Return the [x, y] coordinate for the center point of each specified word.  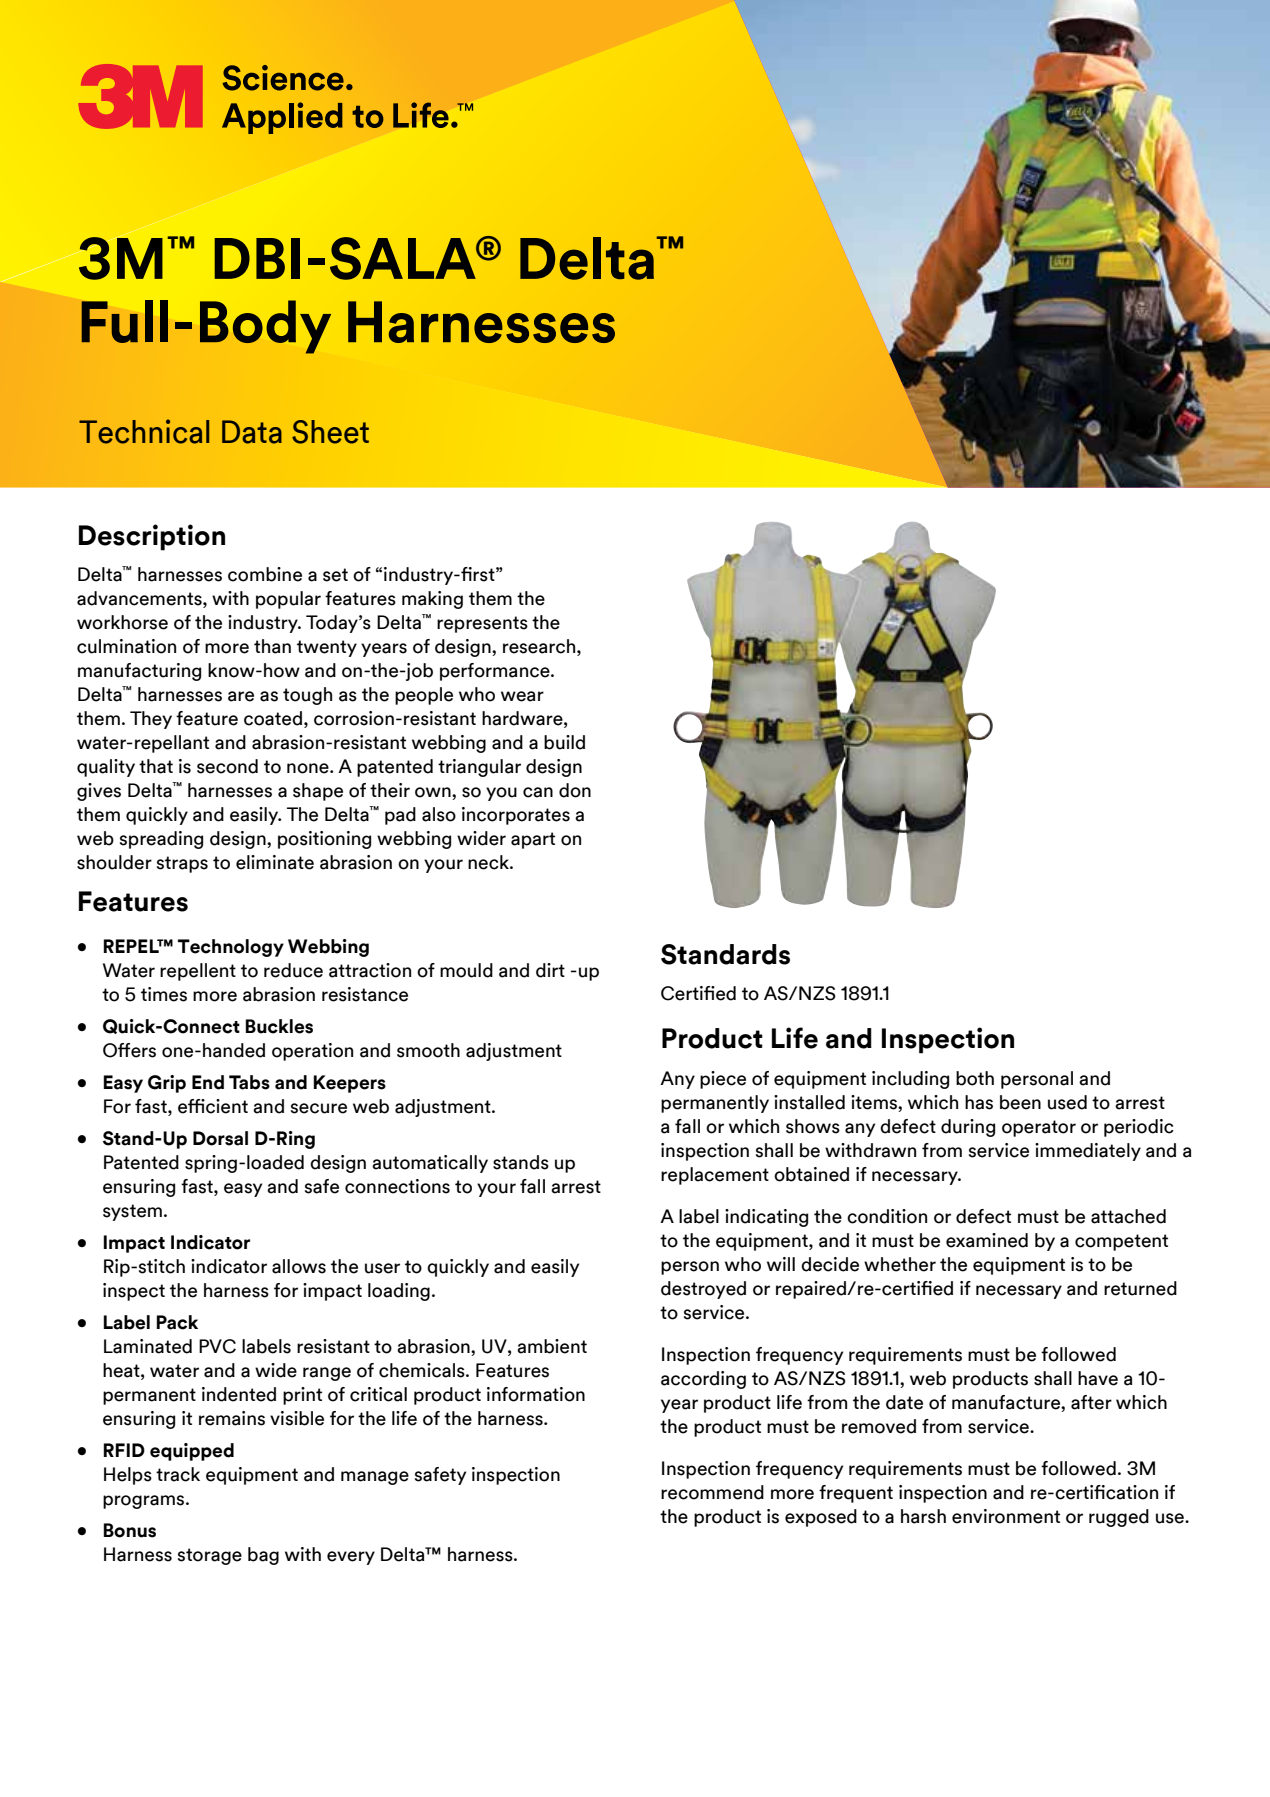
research [540, 647]
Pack [177, 1322]
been [1020, 1102]
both [975, 1078]
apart [533, 840]
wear [522, 696]
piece [723, 1080]
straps [182, 864]
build [564, 742]
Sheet [330, 432]
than [272, 646]
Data [252, 432]
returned [1140, 1288]
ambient [552, 1346]
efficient [213, 1106]
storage [210, 1556]
